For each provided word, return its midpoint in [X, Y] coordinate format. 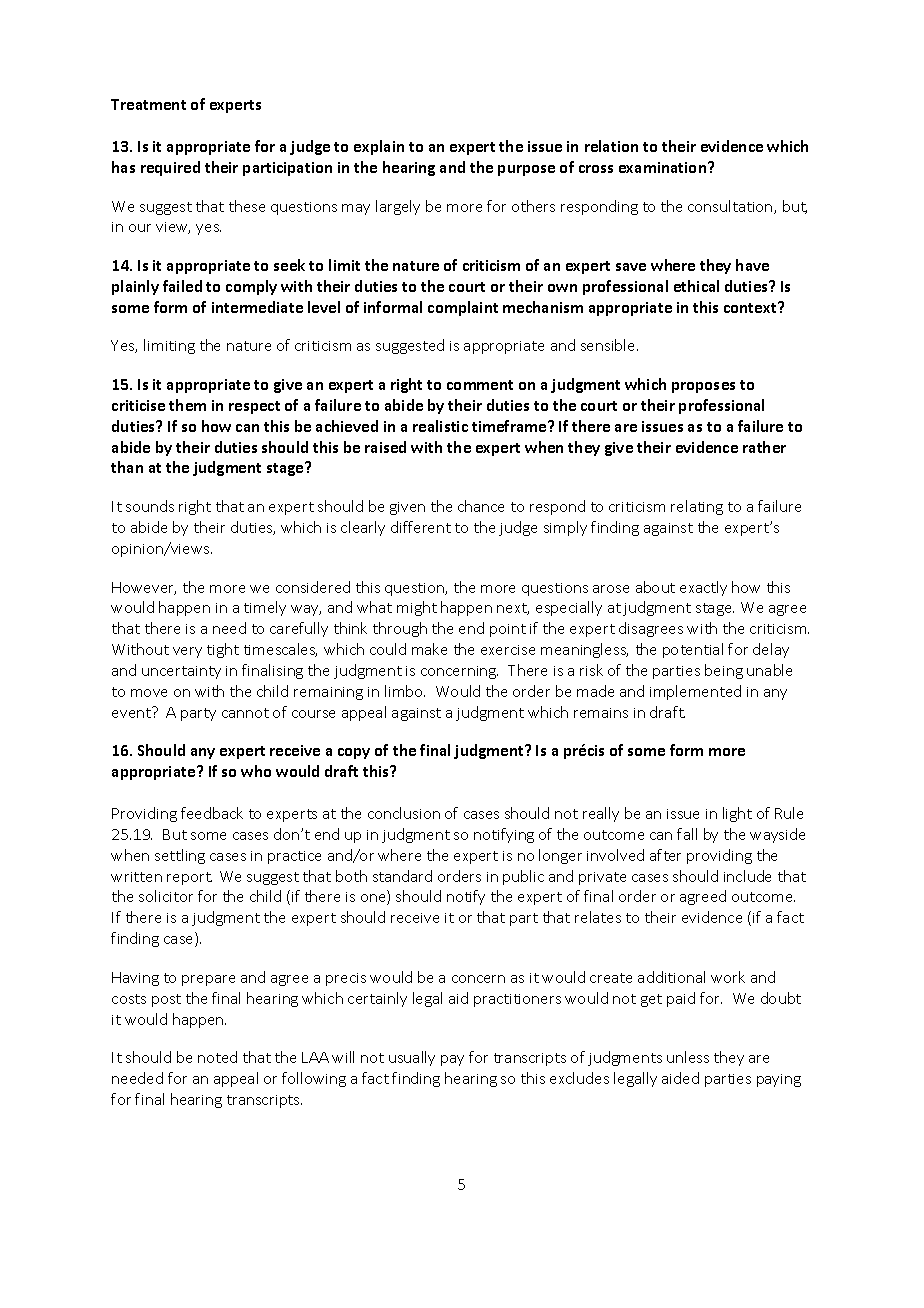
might [417, 608]
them [187, 405]
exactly [703, 588]
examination [664, 167]
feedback [212, 813]
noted [217, 1057]
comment [480, 385]
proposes [703, 387]
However [144, 588]
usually [412, 1058]
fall [687, 834]
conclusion [404, 813]
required [170, 168]
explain [379, 147]
